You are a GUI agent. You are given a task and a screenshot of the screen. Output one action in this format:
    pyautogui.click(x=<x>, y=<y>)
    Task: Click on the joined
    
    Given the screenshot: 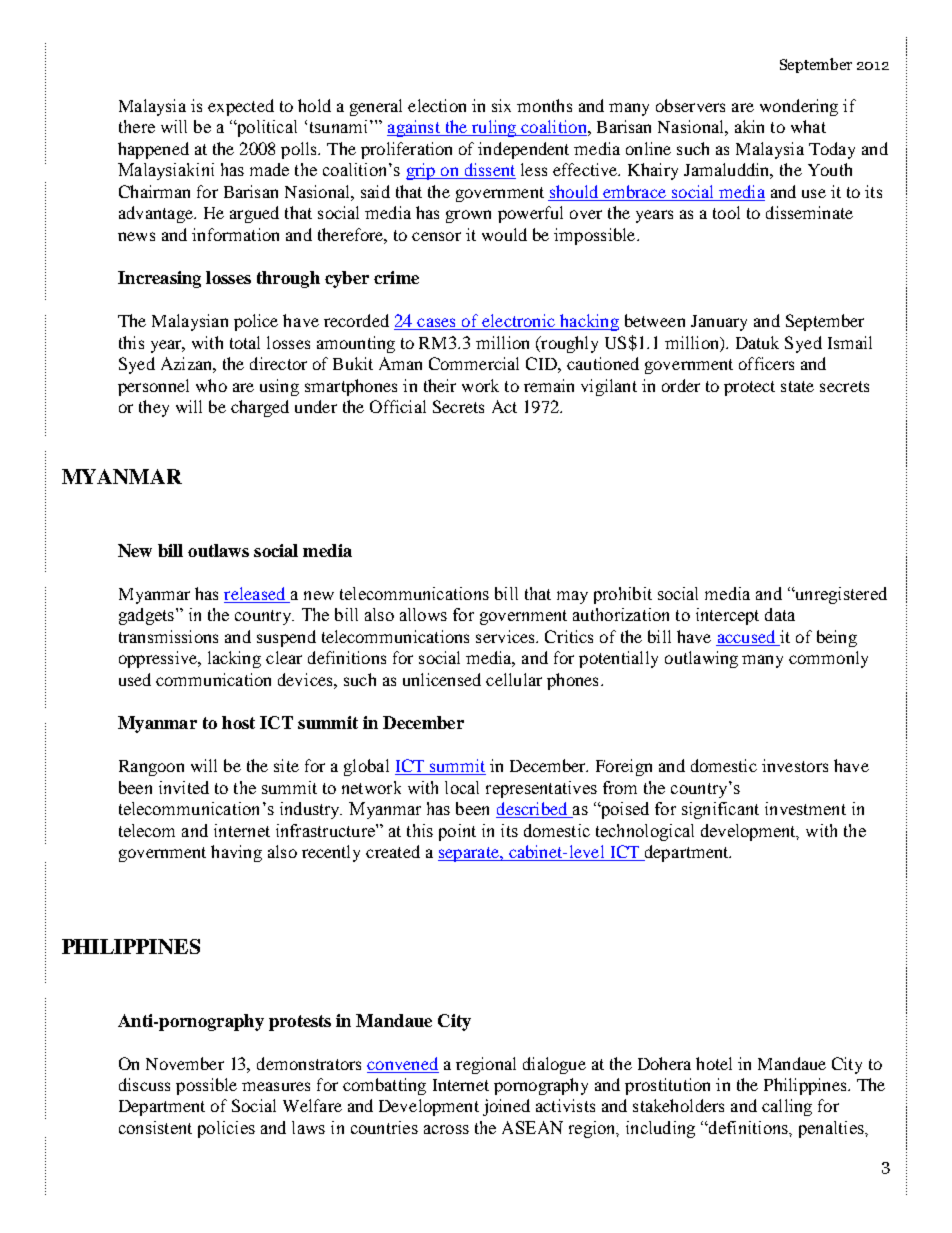 What is the action you would take?
    pyautogui.click(x=506, y=1107)
